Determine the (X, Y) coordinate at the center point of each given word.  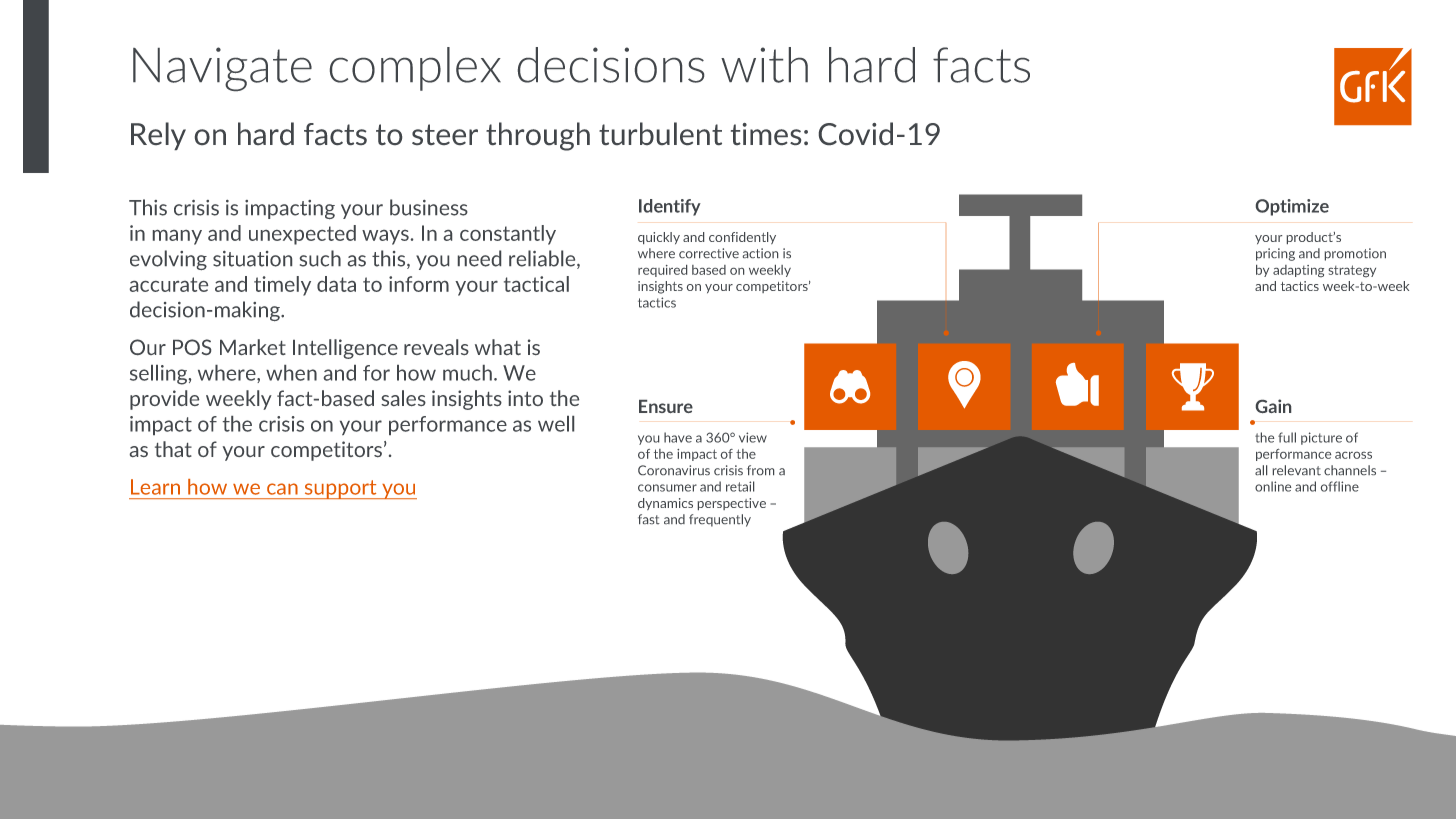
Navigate (222, 69)
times (766, 134)
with (764, 65)
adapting (1298, 271)
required (662, 271)
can (282, 489)
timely (282, 286)
